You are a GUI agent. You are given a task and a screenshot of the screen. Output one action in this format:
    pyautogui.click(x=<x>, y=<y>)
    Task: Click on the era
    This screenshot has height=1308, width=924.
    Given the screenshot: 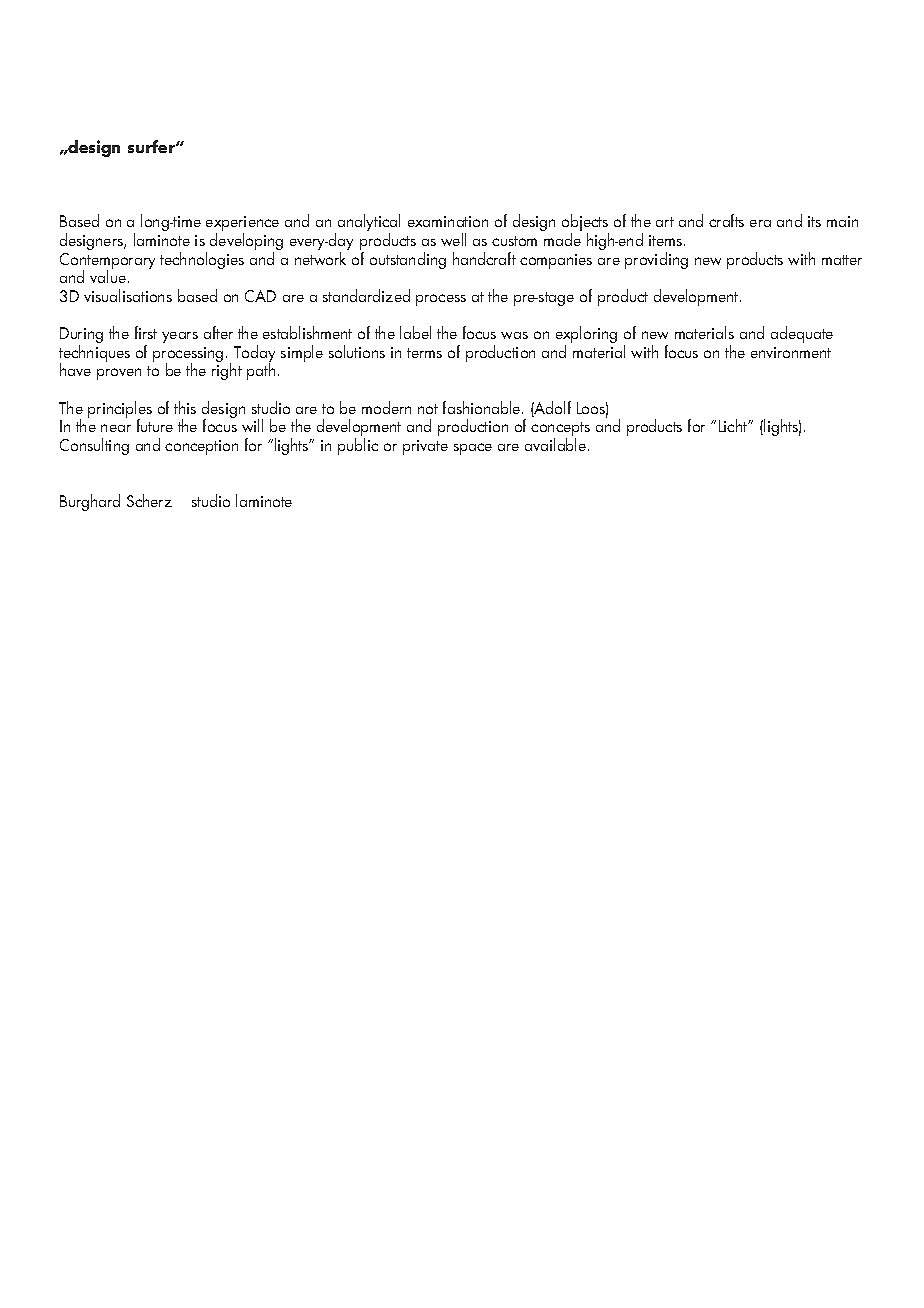 What is the action you would take?
    pyautogui.click(x=760, y=223)
